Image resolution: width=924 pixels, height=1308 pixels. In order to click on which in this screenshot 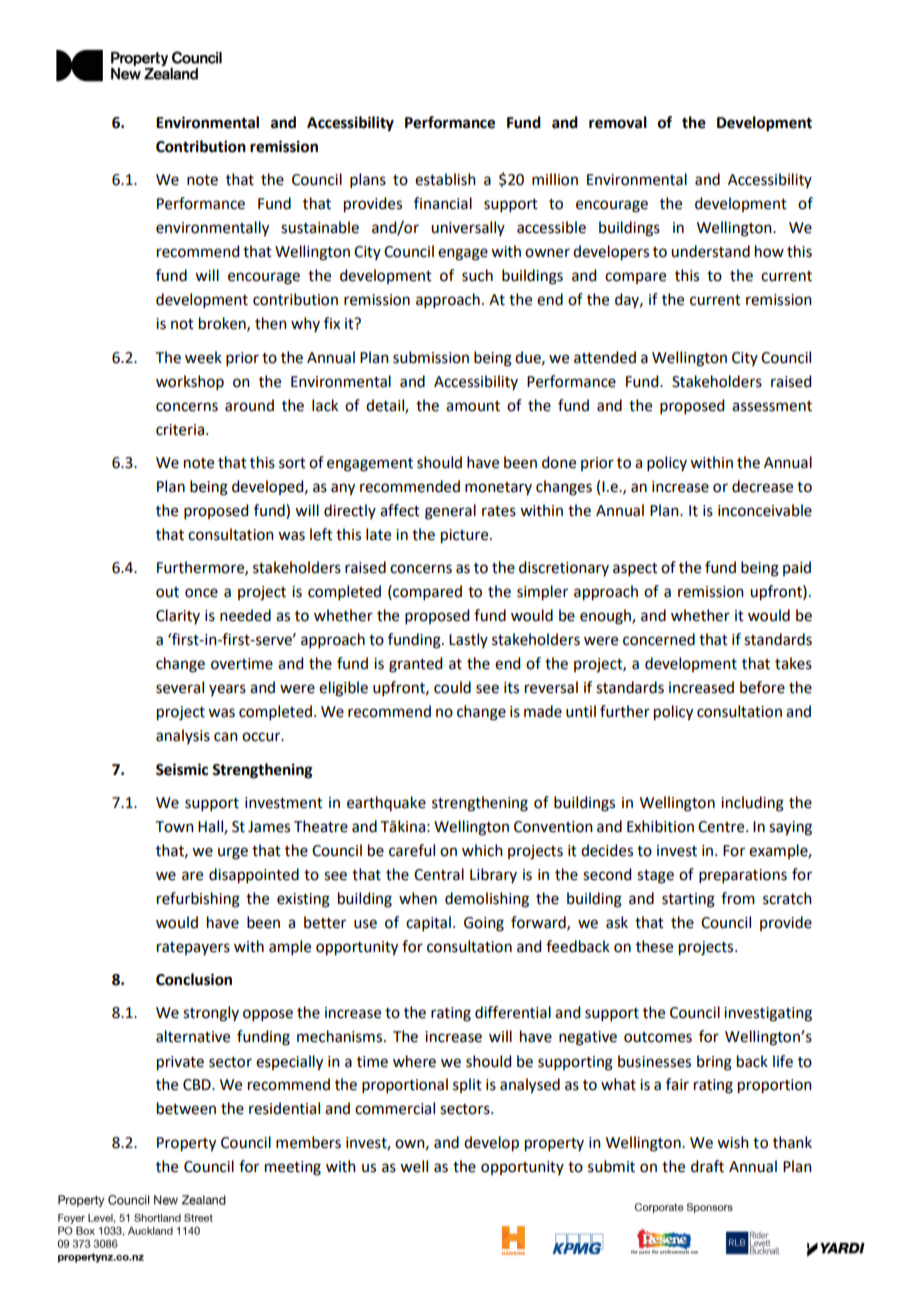, I will do `click(482, 850)`.
